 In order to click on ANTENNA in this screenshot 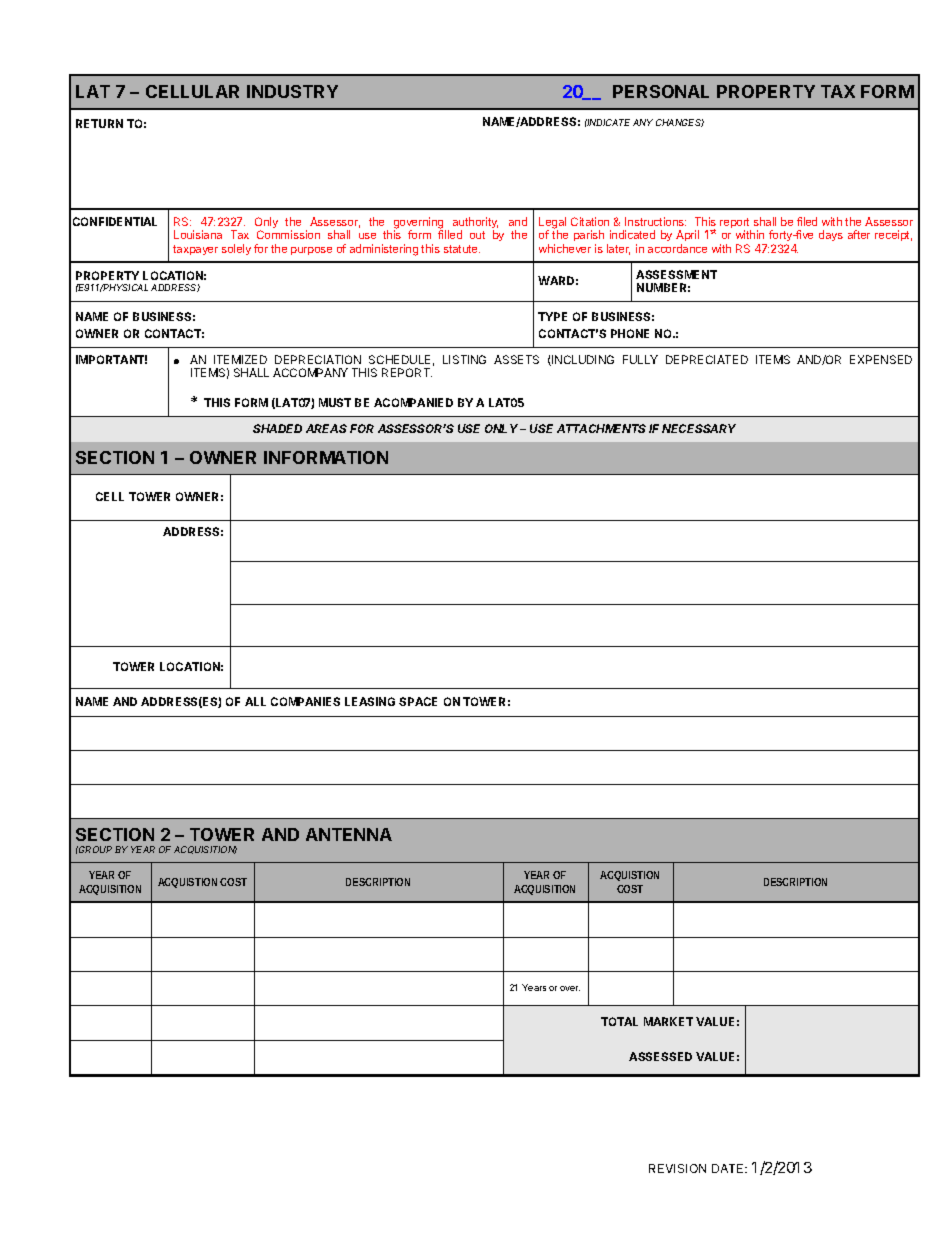, I will do `click(349, 834)`.
